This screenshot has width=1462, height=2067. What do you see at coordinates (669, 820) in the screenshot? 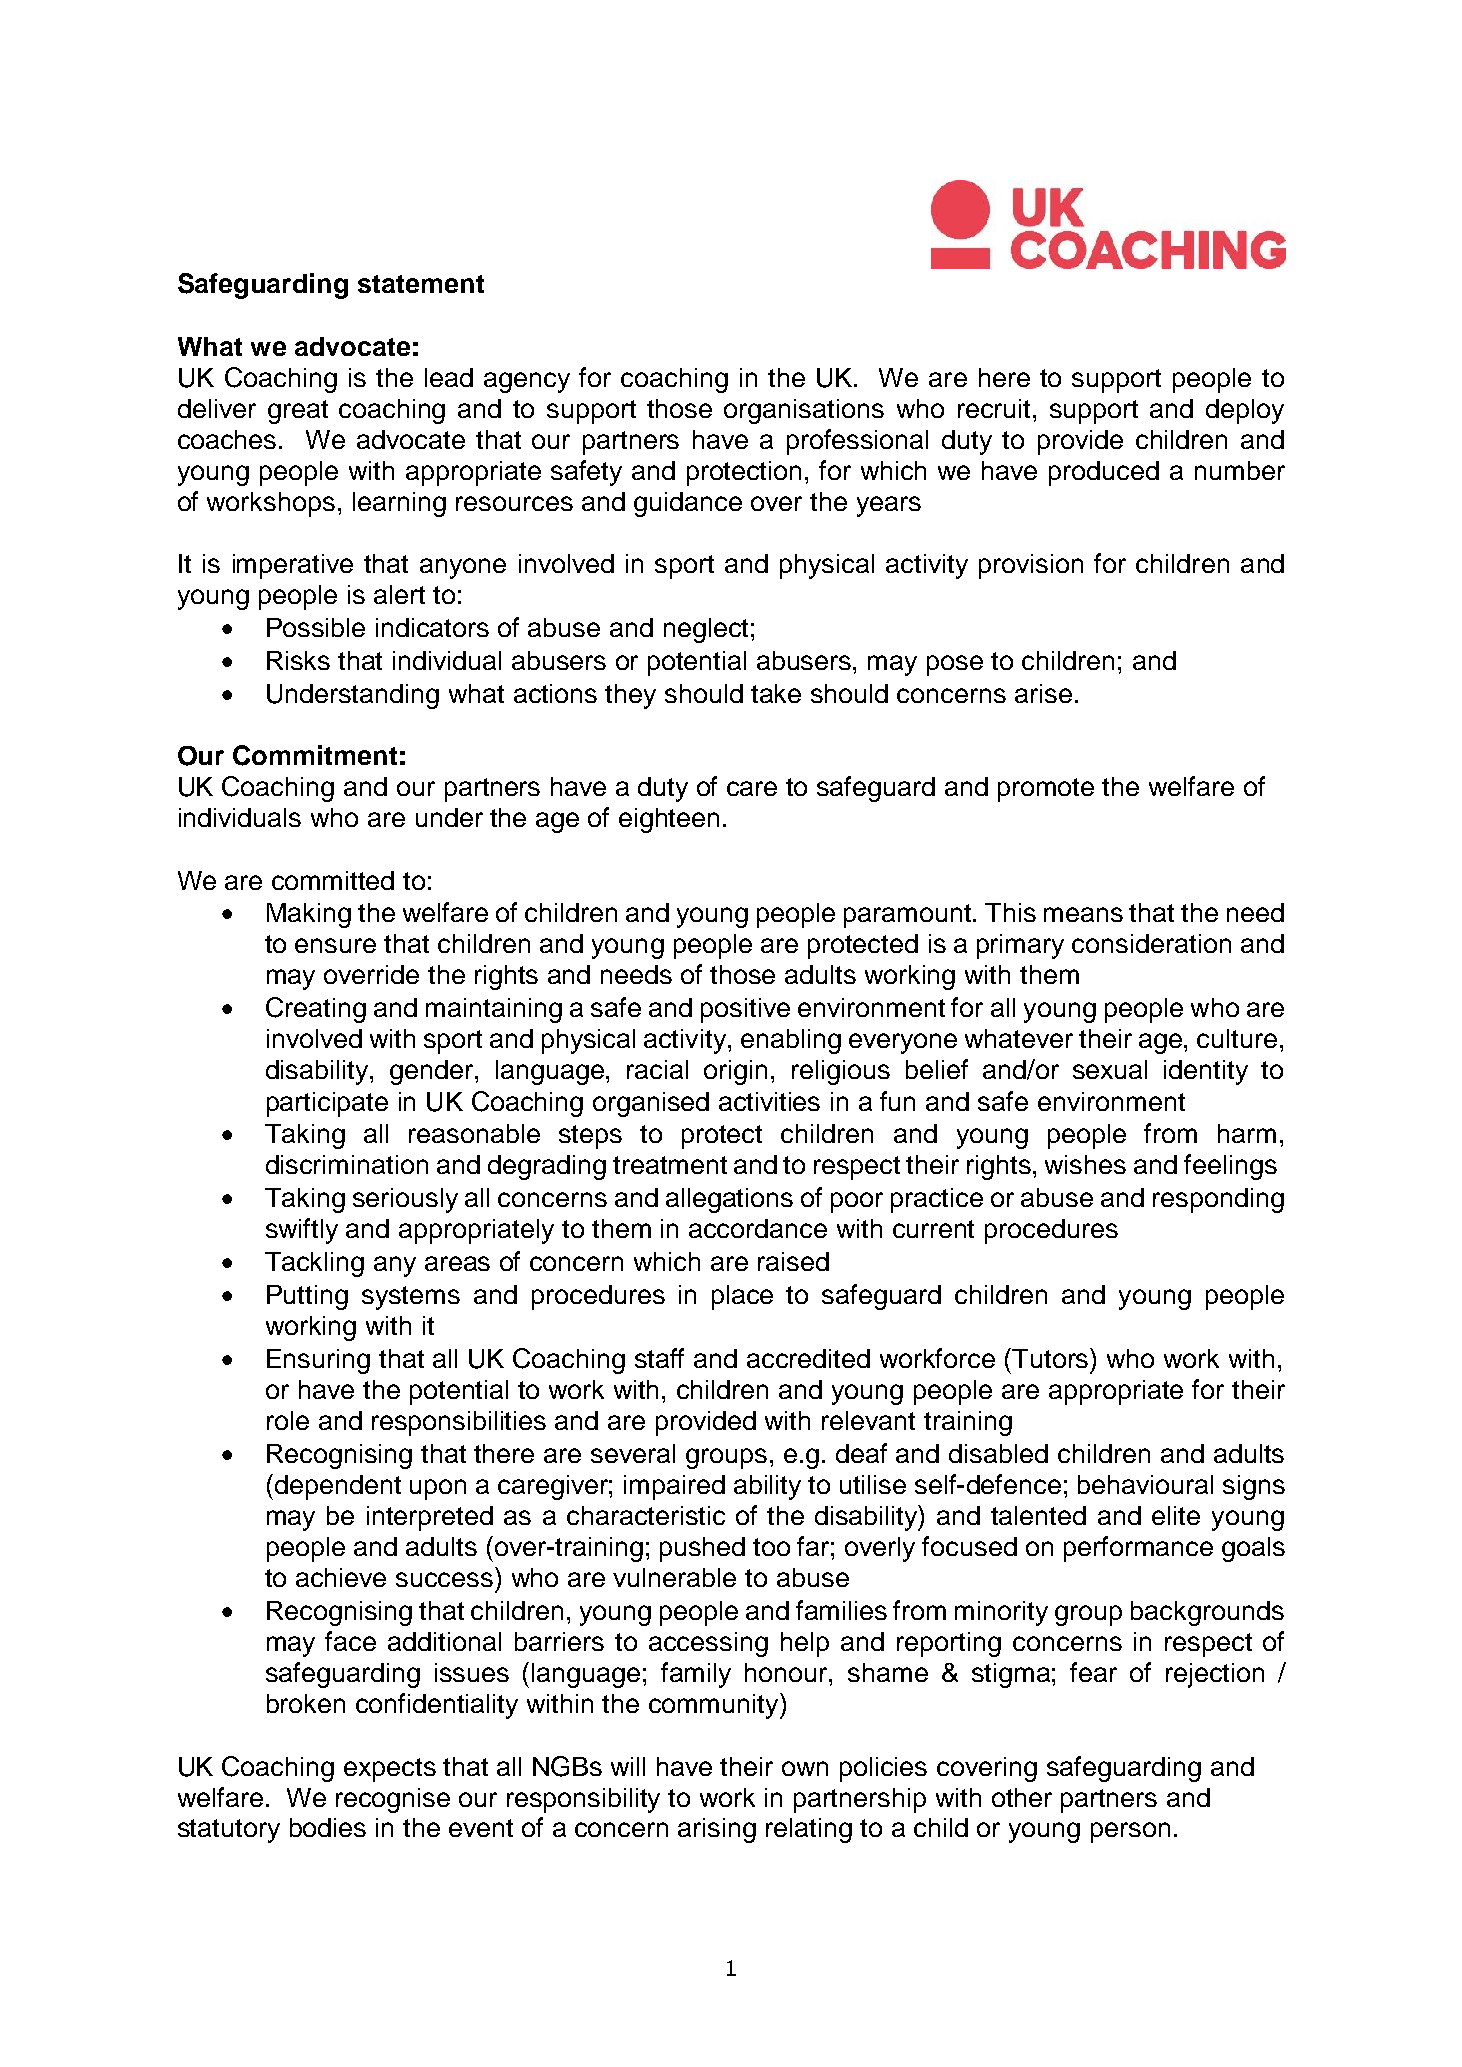
I see `eighteen` at bounding box center [669, 820].
